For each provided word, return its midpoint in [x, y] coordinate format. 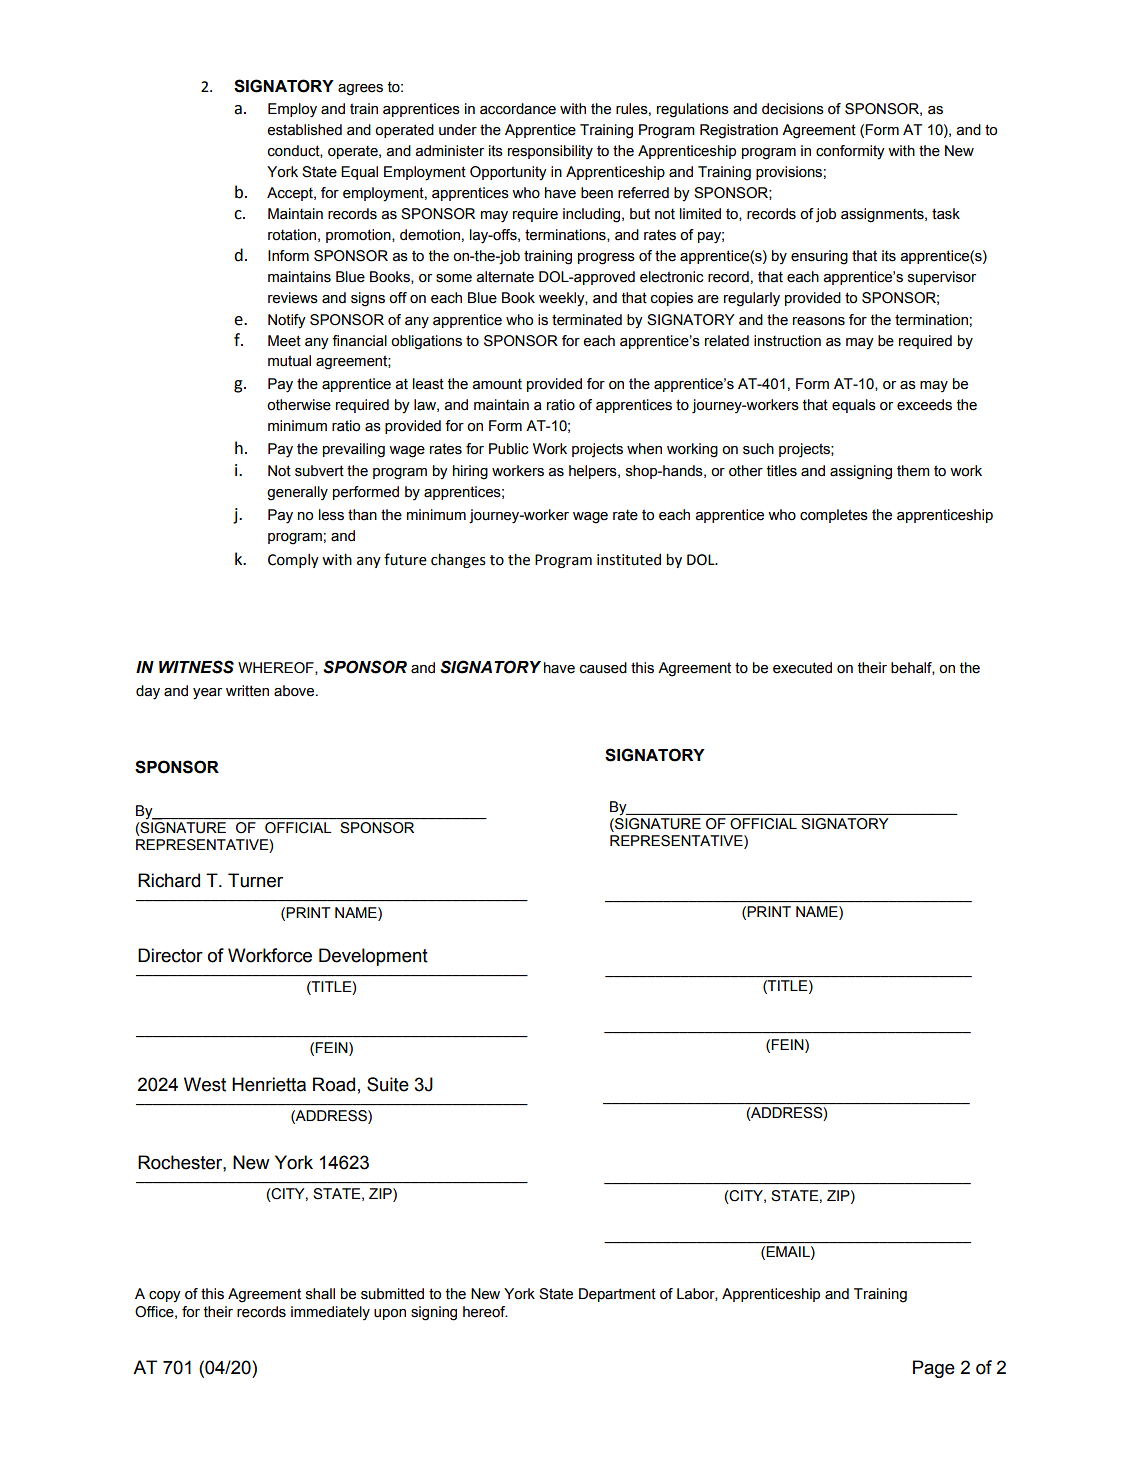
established [304, 130]
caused [603, 668]
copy [165, 1297]
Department [617, 1295]
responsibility [550, 152]
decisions [793, 109]
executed [802, 668]
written [247, 691]
